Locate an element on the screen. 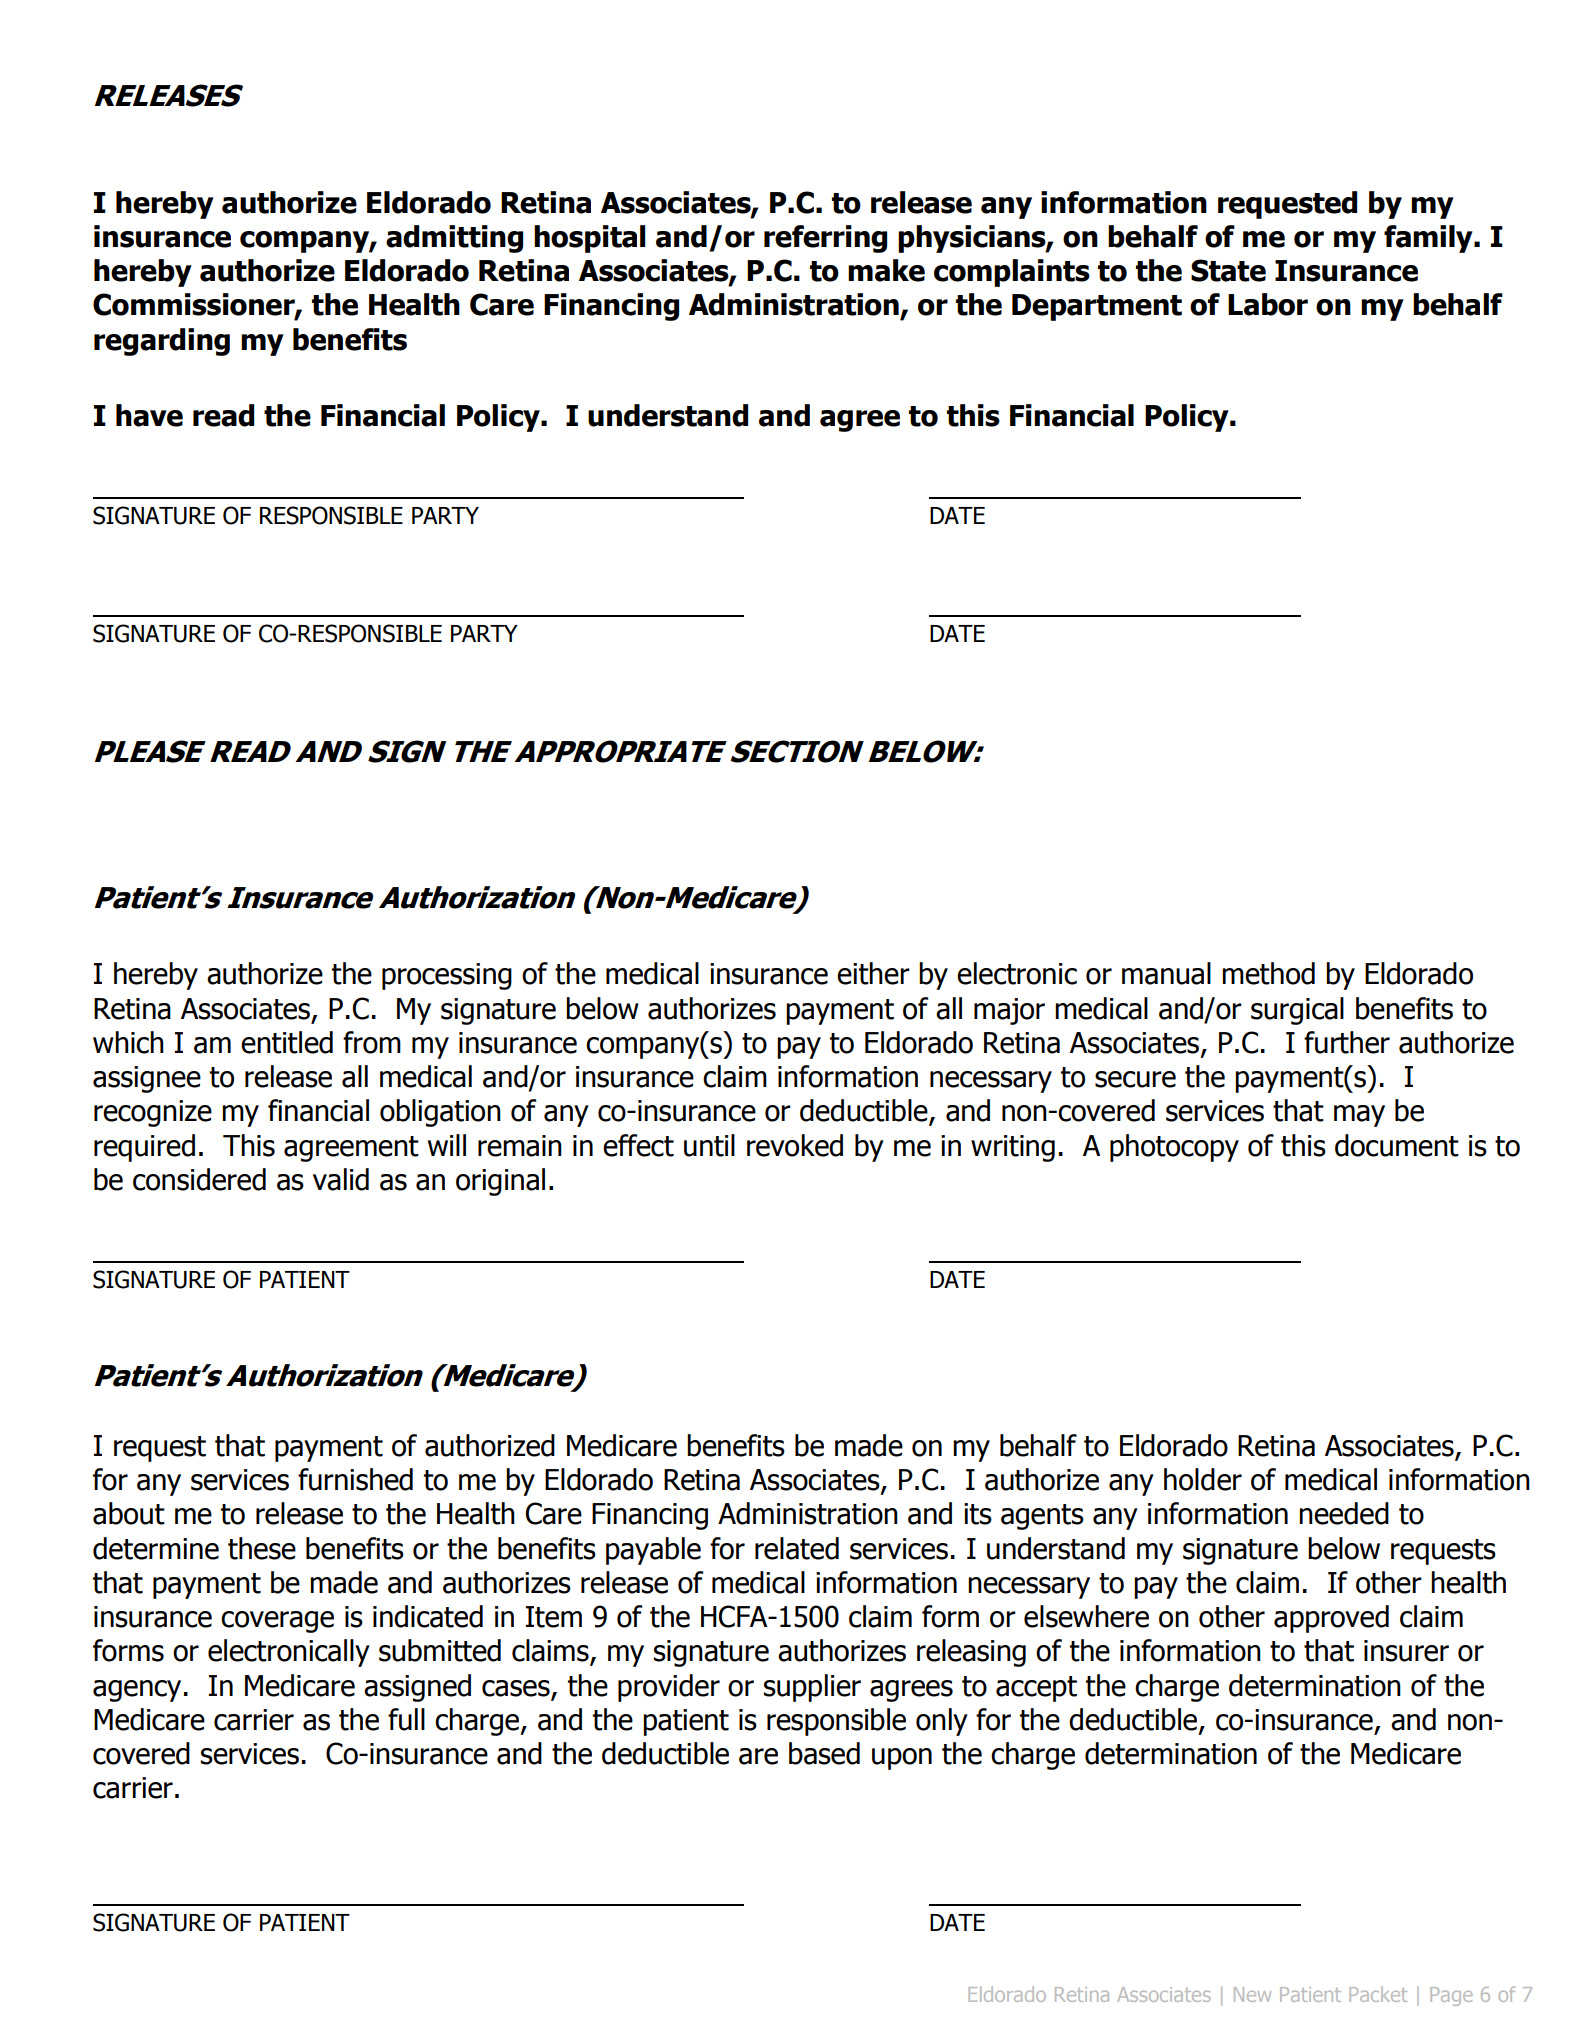  referring is located at coordinates (825, 239).
